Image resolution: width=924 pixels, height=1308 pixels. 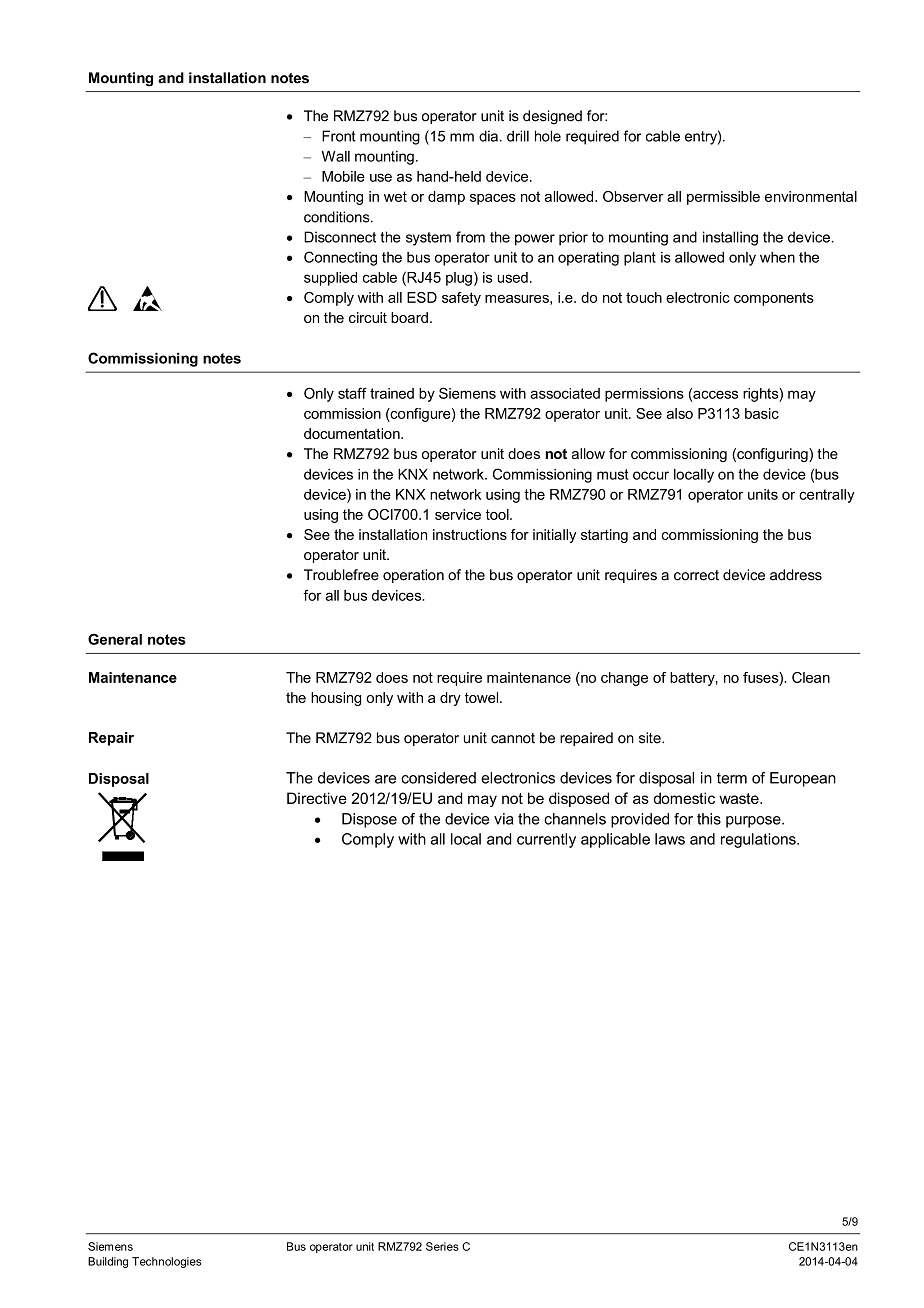 I want to click on centrally, so click(x=827, y=496).
